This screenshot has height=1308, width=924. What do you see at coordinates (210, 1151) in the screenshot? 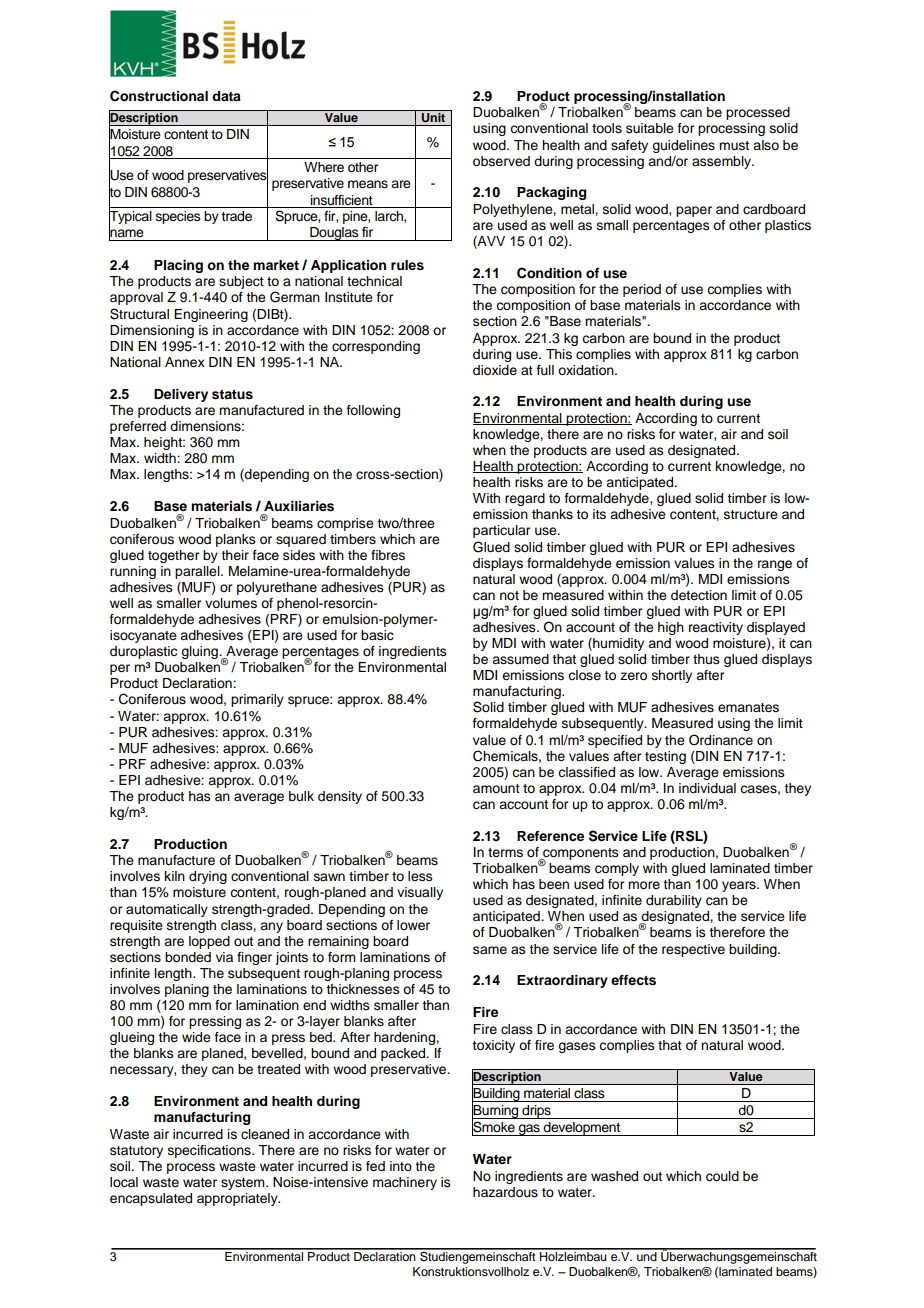
I see `specifications` at bounding box center [210, 1151].
